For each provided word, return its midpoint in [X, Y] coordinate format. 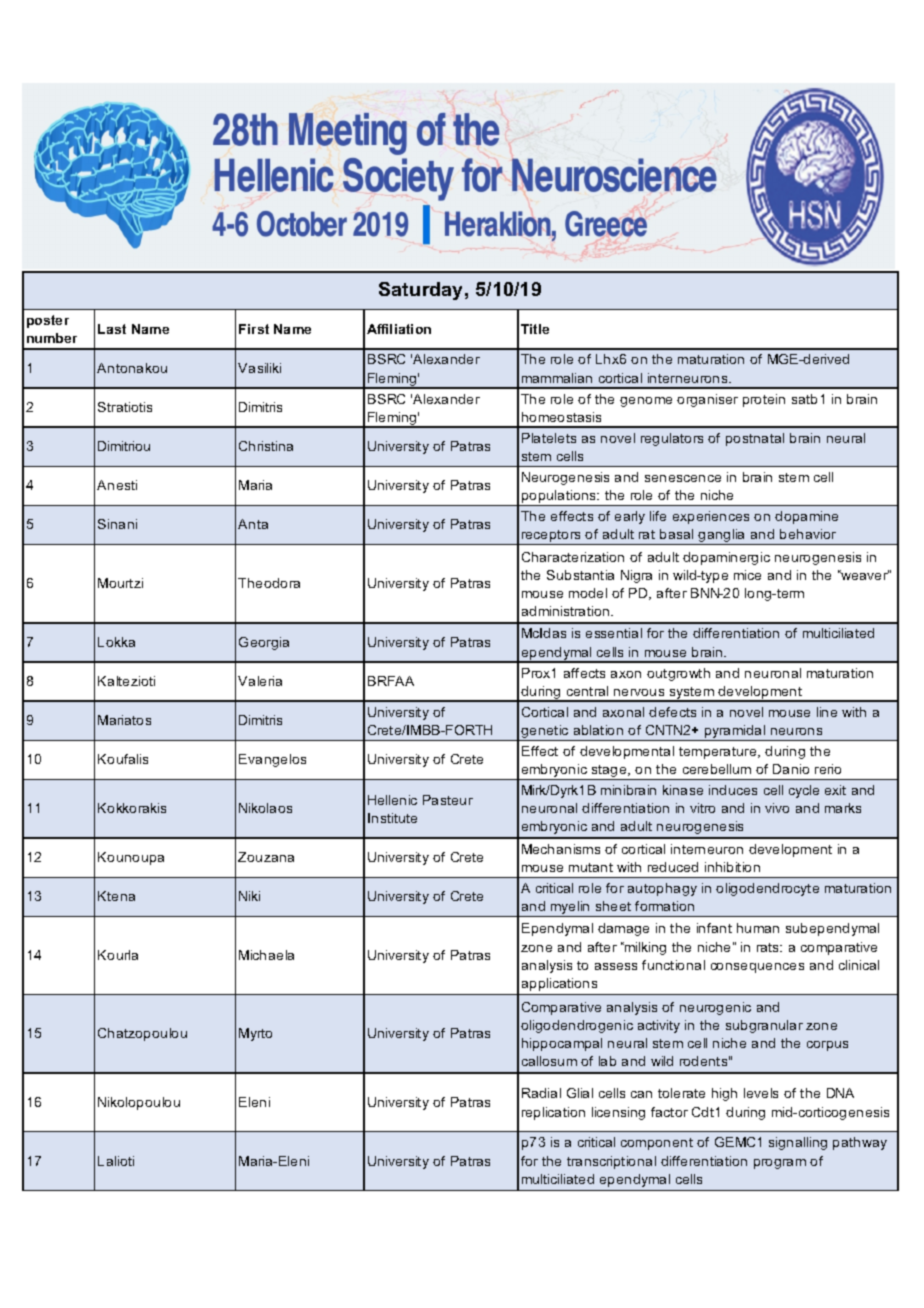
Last [112, 329]
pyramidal [735, 733]
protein [764, 400]
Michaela [266, 955]
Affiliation [399, 329]
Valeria [260, 681]
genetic [545, 733]
